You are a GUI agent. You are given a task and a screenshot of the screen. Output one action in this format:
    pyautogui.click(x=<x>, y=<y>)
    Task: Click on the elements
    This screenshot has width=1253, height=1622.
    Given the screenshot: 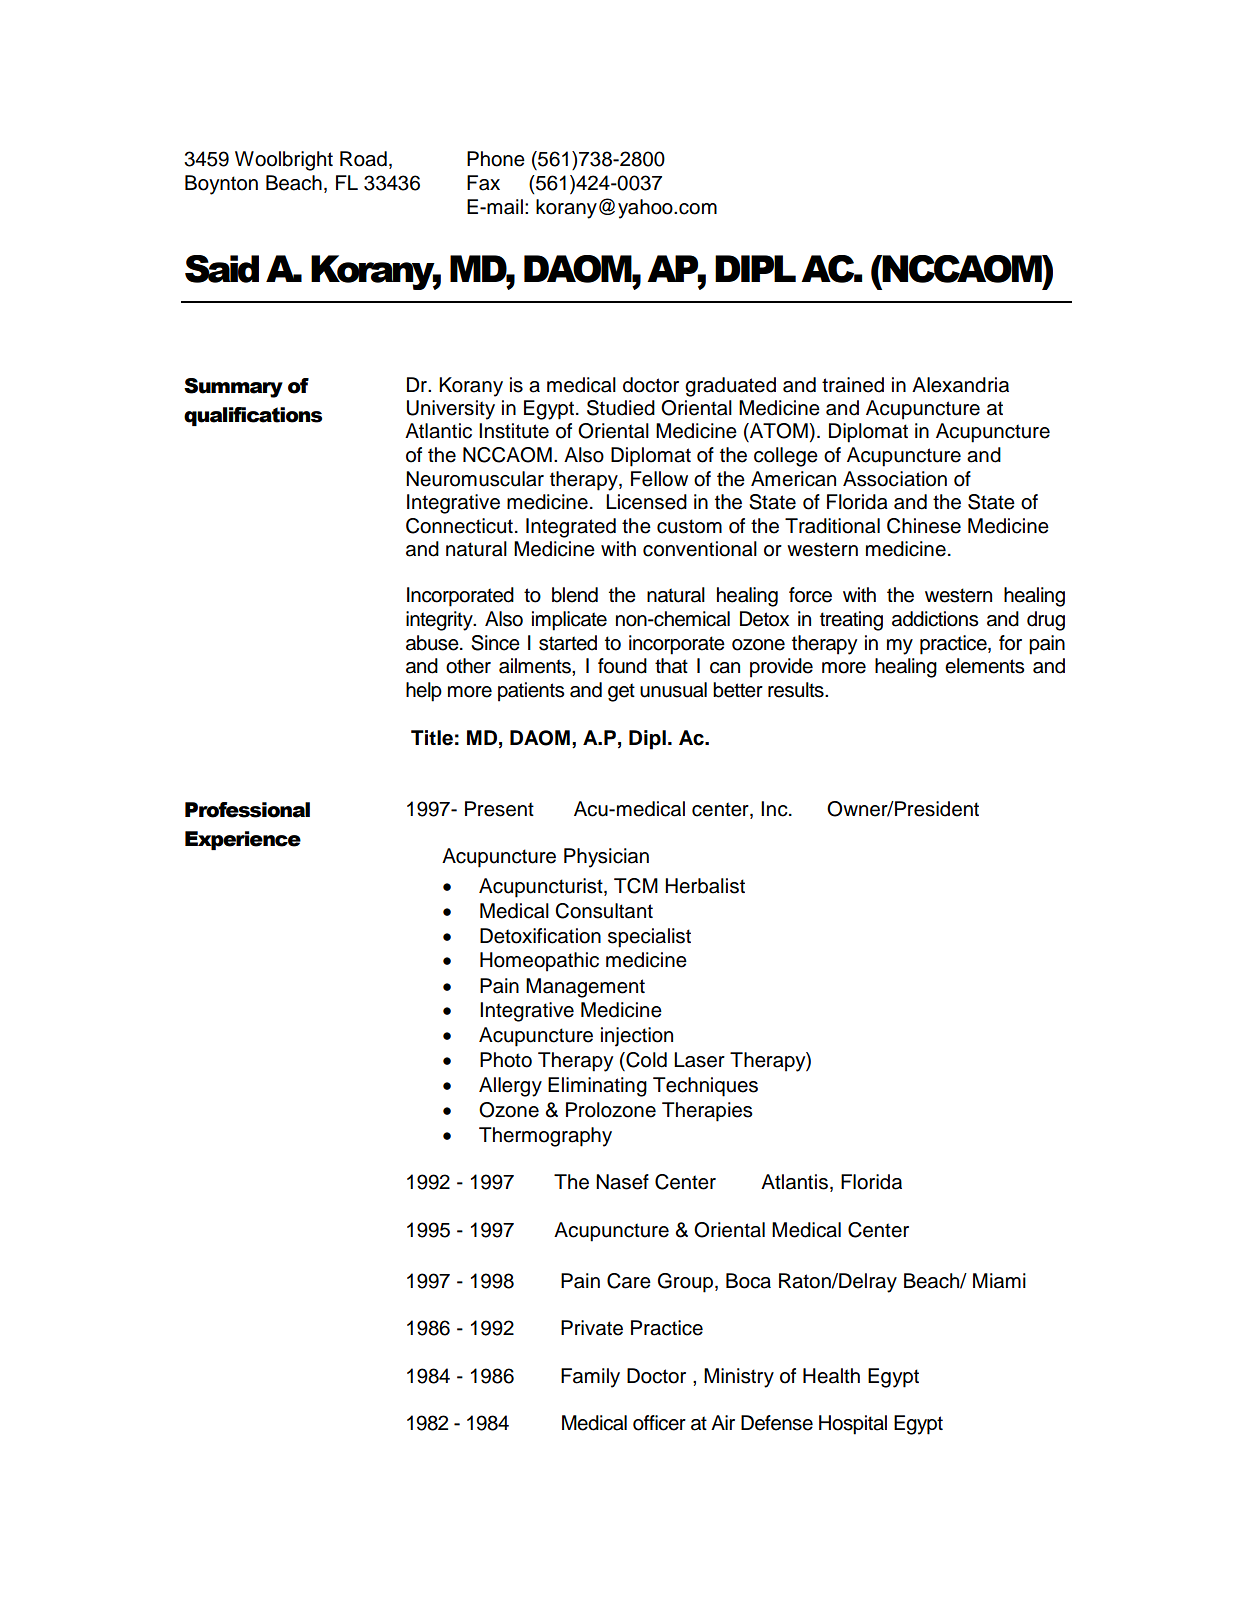 What is the action you would take?
    pyautogui.click(x=985, y=666)
